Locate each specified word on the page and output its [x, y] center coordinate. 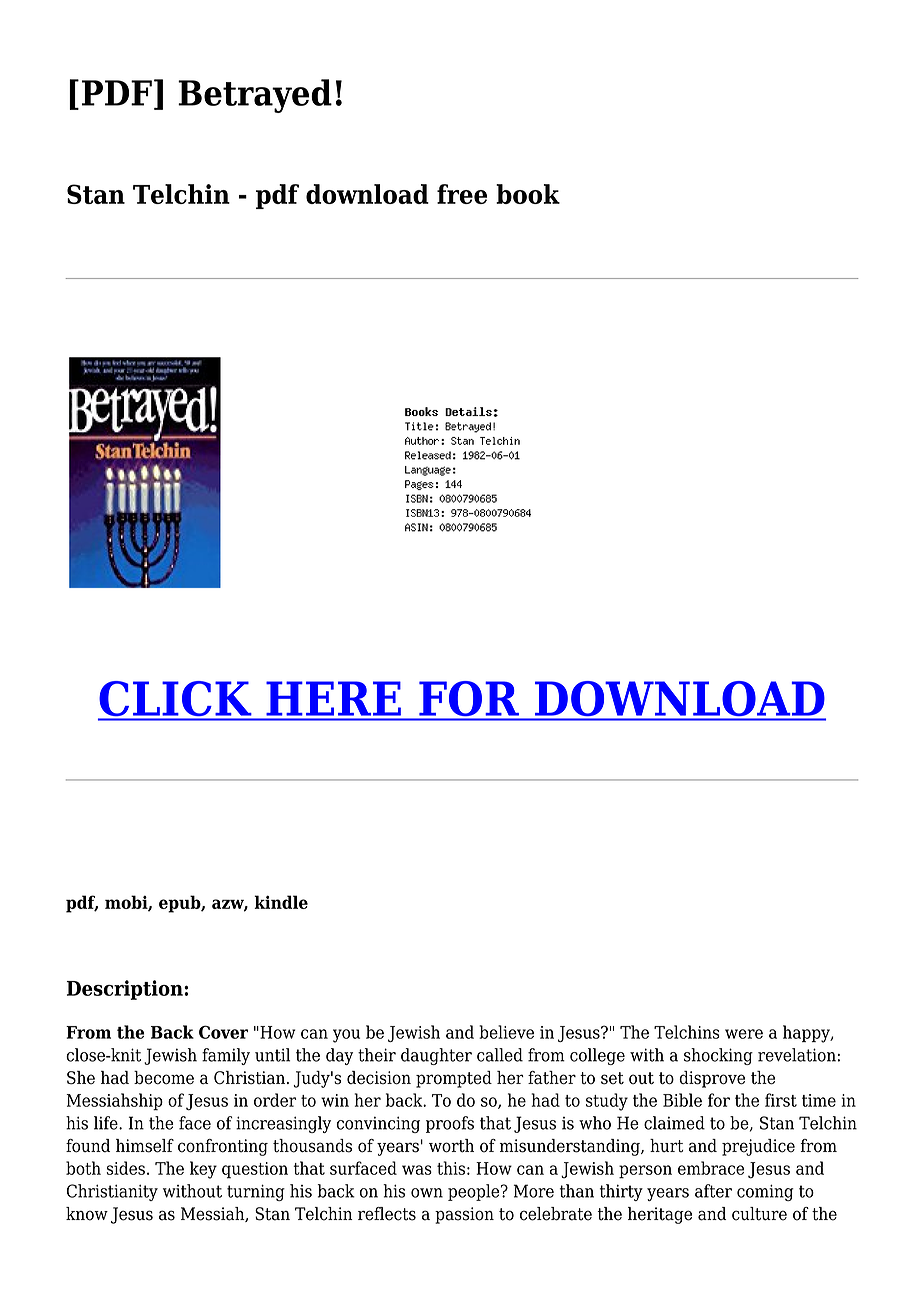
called [500, 1055]
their [377, 1055]
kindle [281, 902]
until [272, 1055]
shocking [718, 1056]
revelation [797, 1055]
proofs [450, 1124]
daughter [436, 1056]
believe [506, 1032]
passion [464, 1215]
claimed [674, 1123]
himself [145, 1146]
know [87, 1214]
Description [126, 990]
